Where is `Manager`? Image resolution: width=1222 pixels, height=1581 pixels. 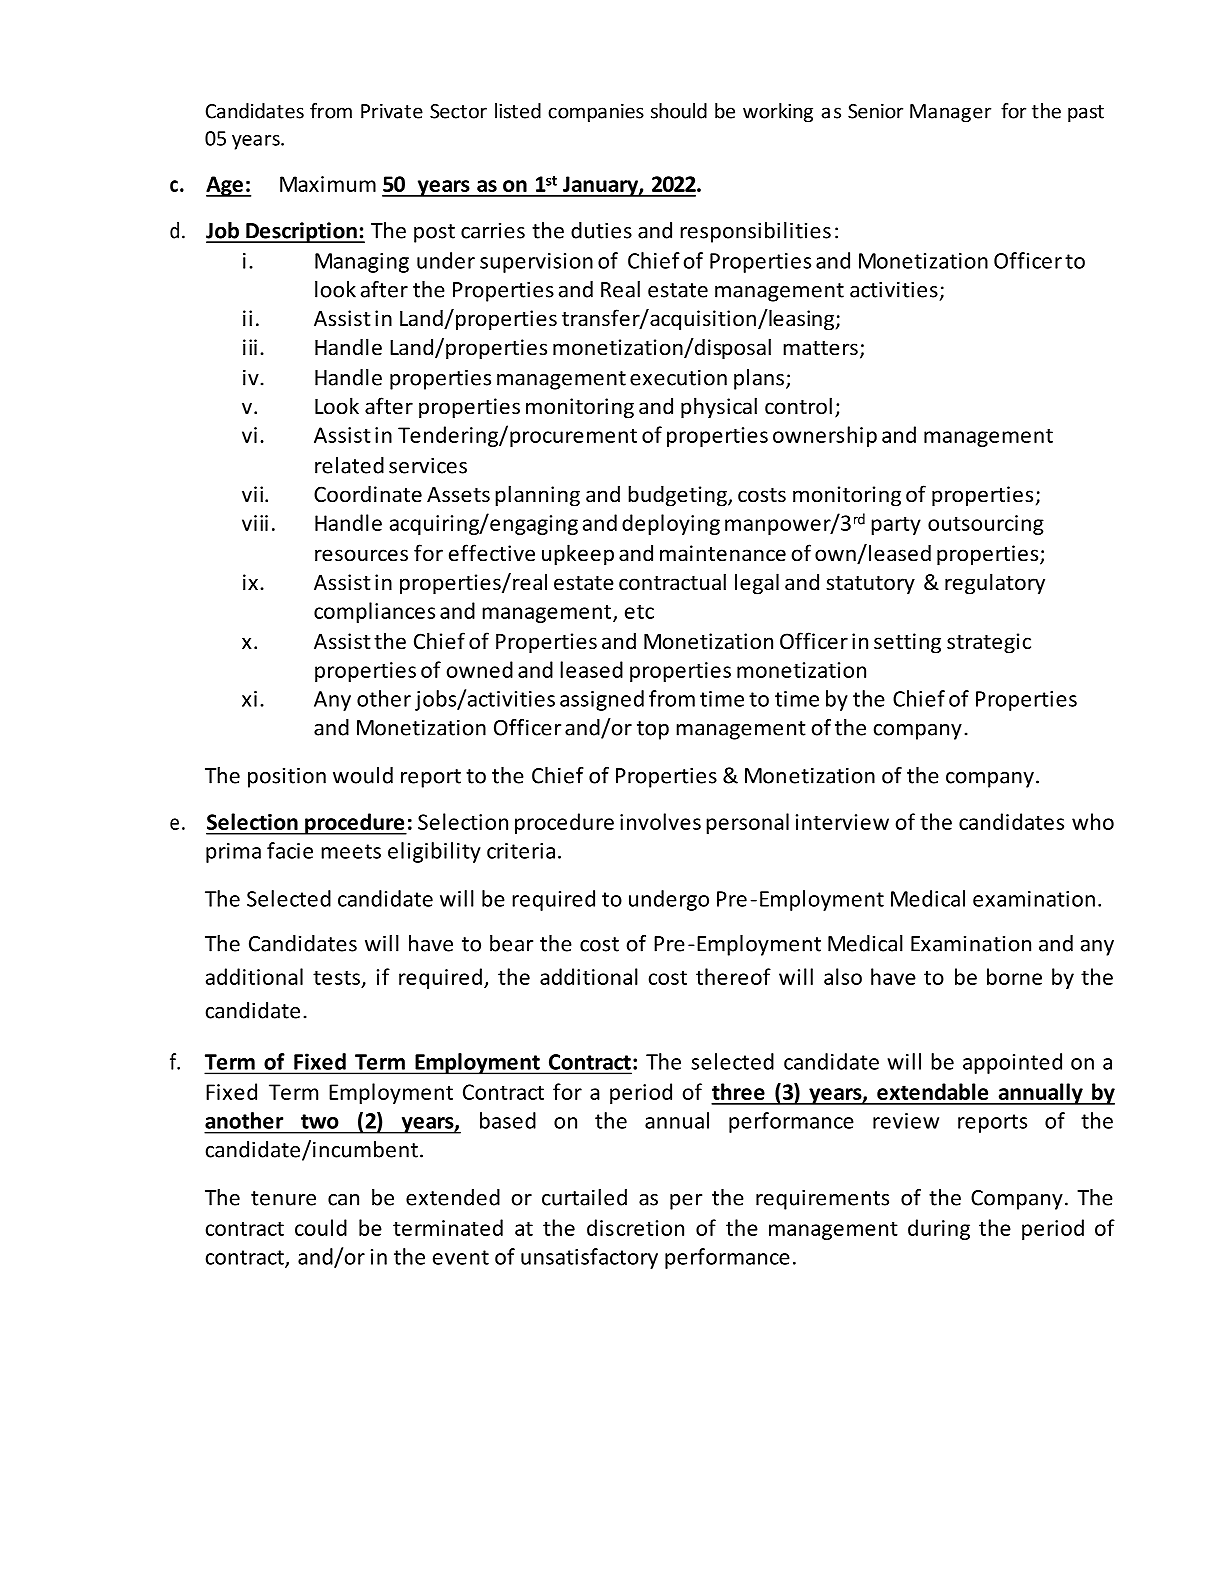
Manager is located at coordinates (950, 113).
